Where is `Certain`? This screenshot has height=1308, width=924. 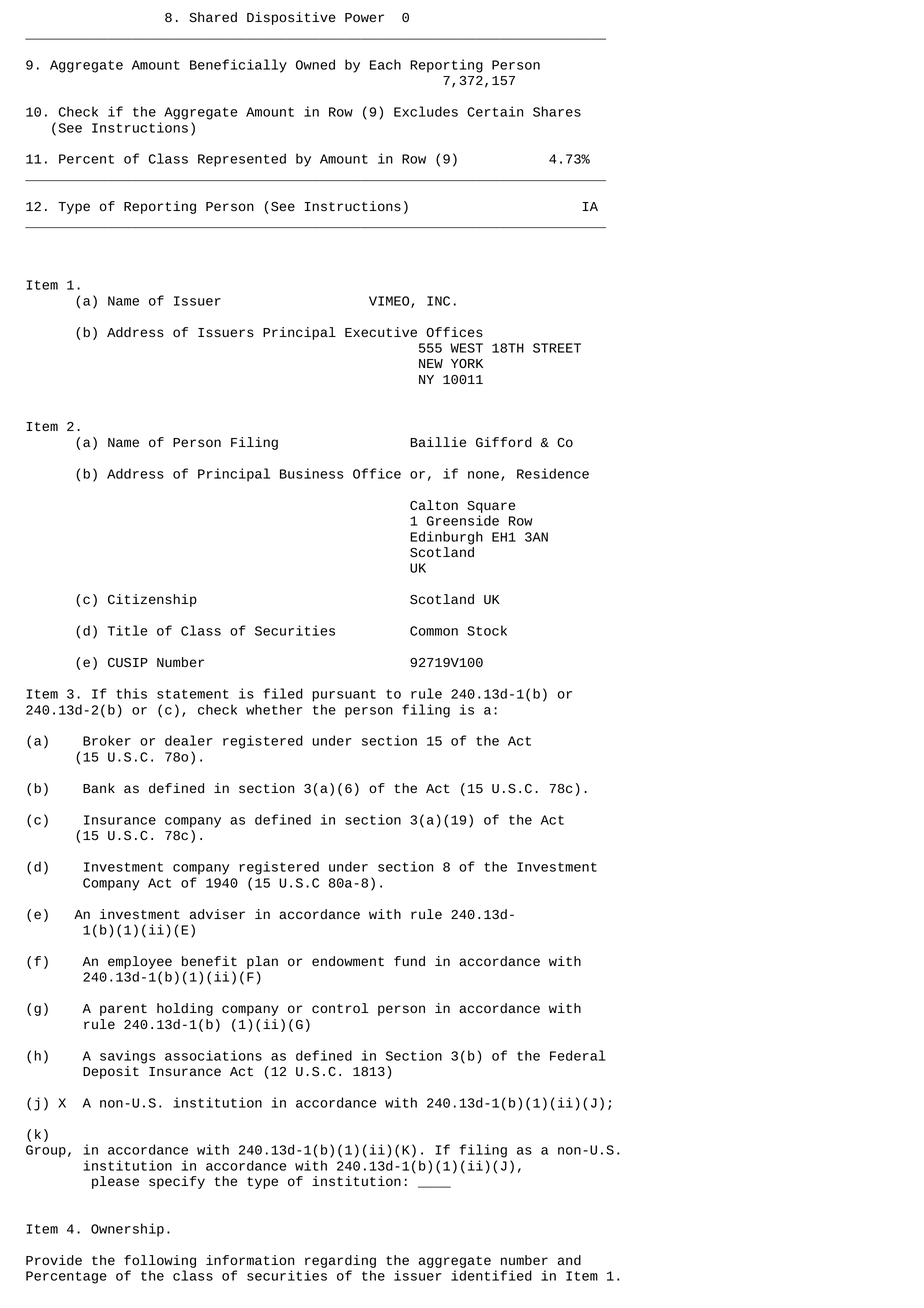
Certain is located at coordinates (495, 111).
